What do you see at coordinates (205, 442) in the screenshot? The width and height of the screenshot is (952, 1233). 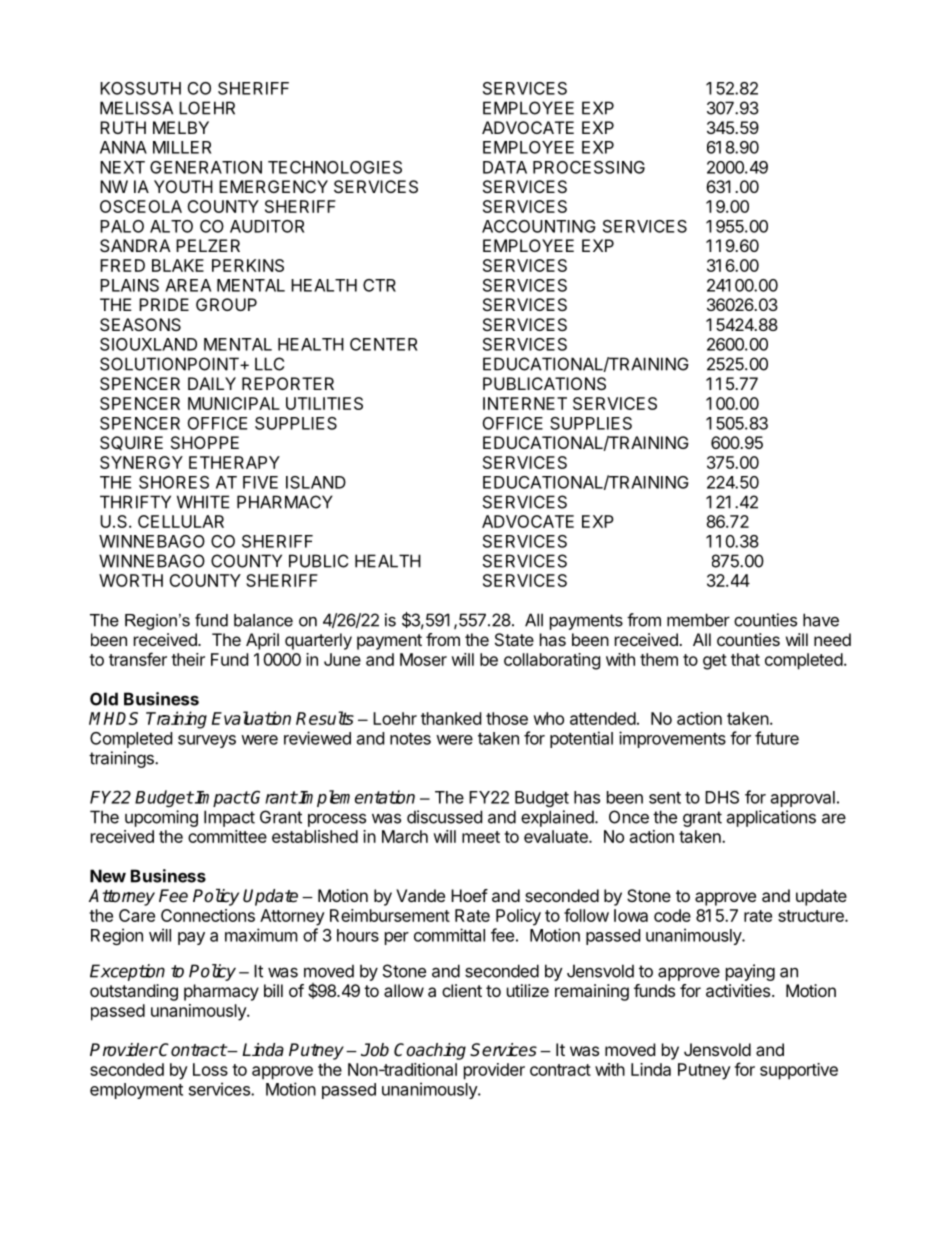 I see `SHOPPE` at bounding box center [205, 442].
